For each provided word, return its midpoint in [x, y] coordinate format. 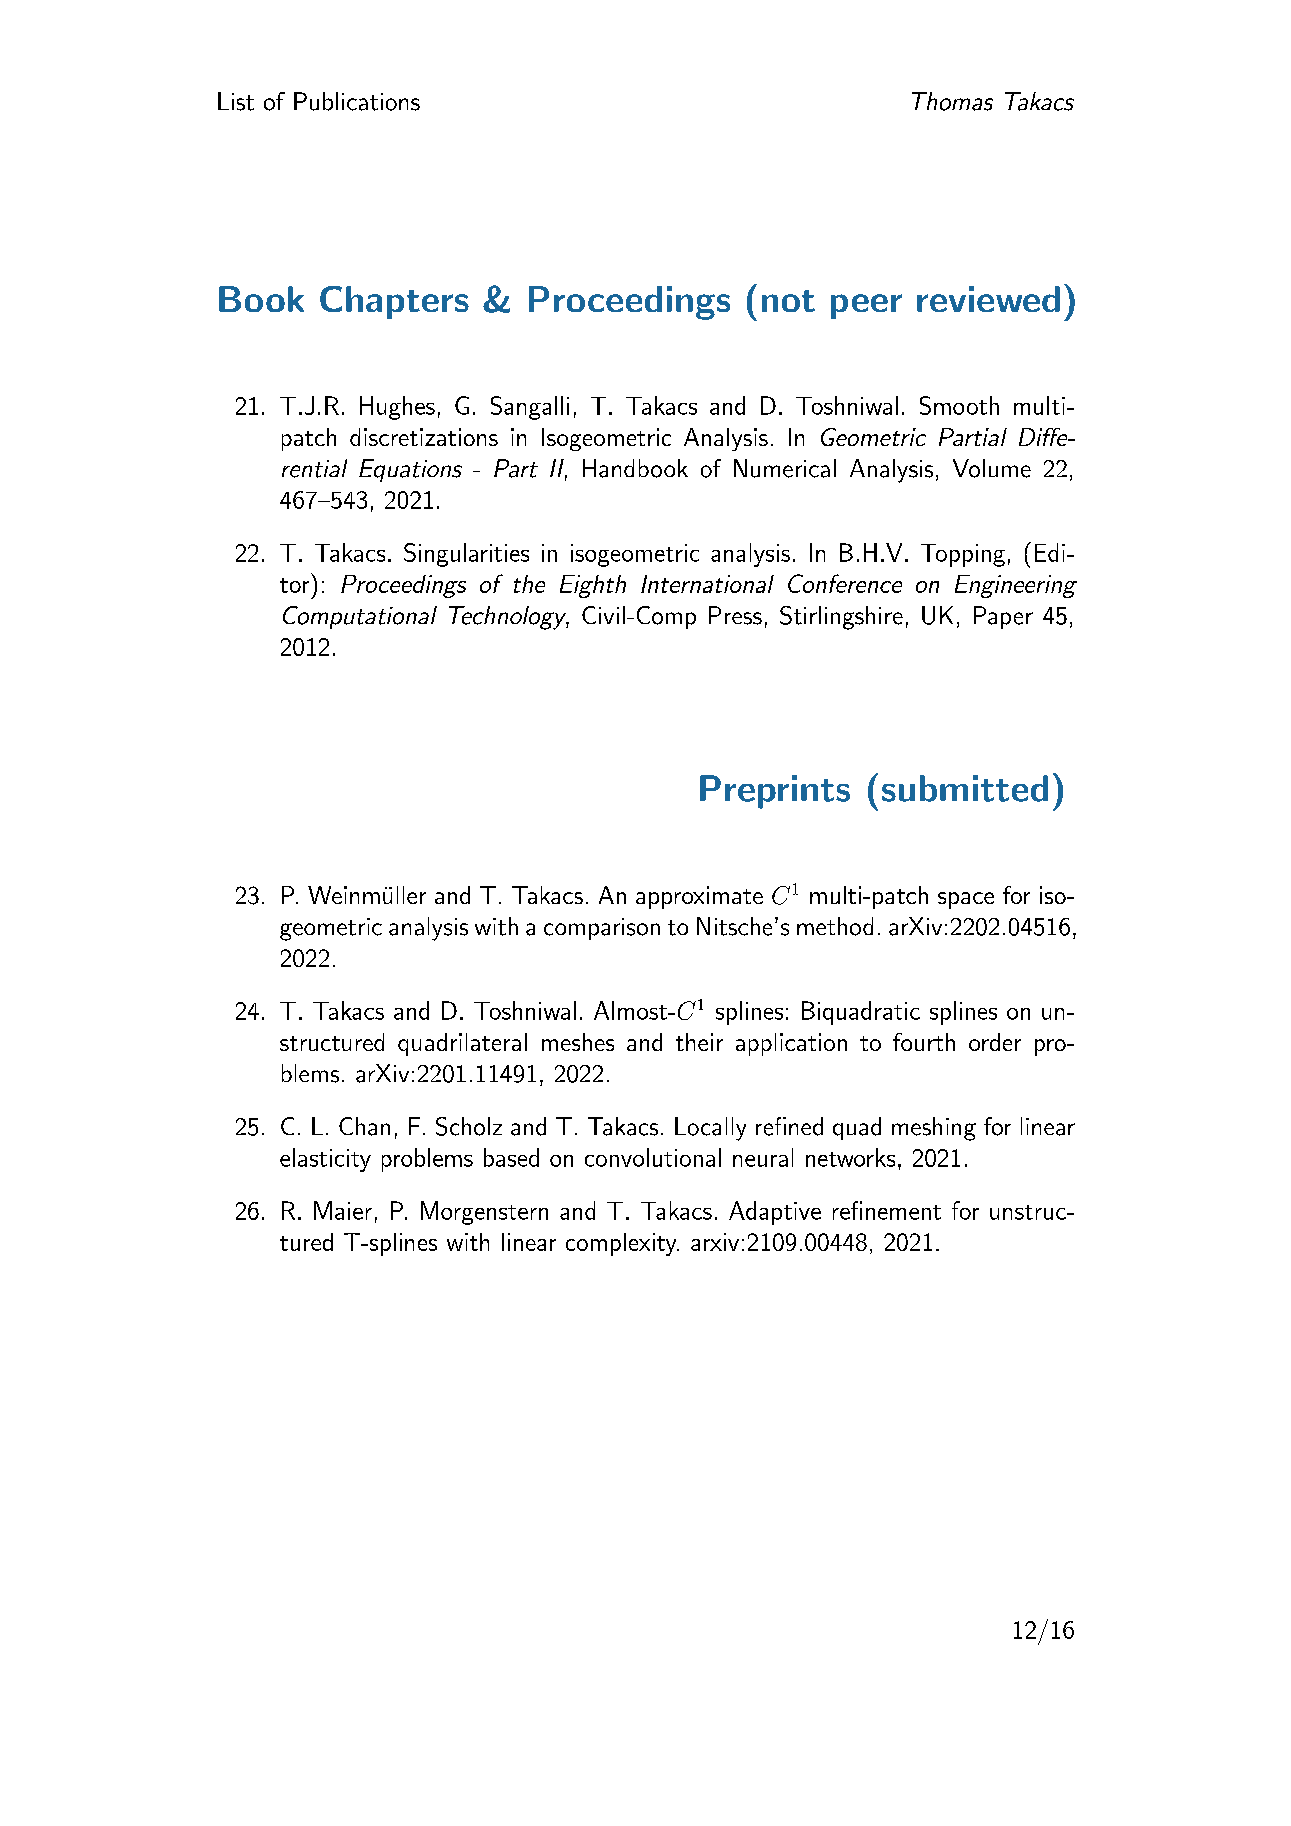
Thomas [952, 101]
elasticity [325, 1160]
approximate [699, 897]
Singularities [466, 555]
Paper [1003, 617]
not [788, 301]
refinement [887, 1210]
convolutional [653, 1157]
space [966, 900]
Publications [357, 101]
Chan [364, 1126]
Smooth [959, 405]
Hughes [397, 408]
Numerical [785, 468]
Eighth [593, 586]
